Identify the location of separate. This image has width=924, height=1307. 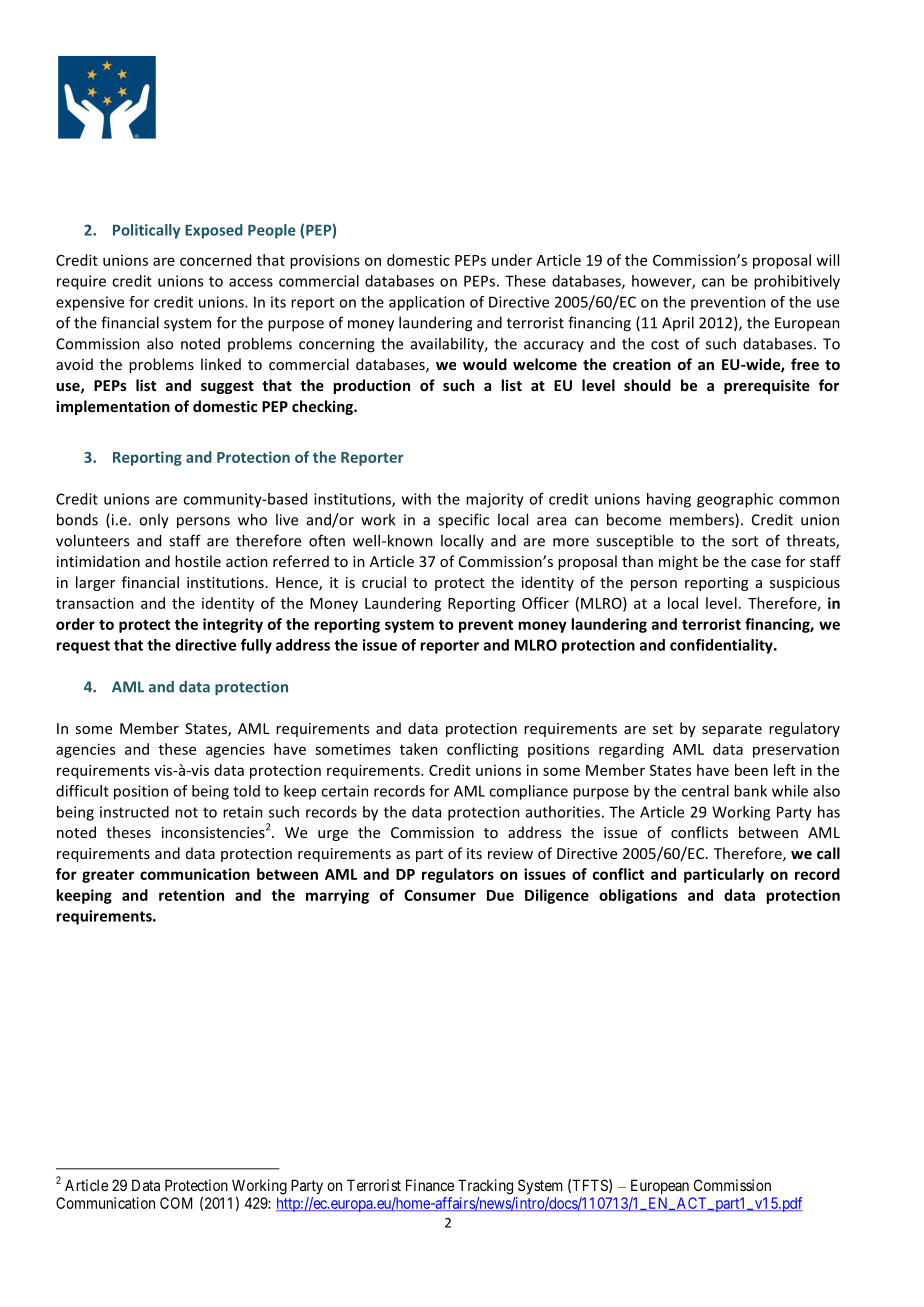
(732, 730).
